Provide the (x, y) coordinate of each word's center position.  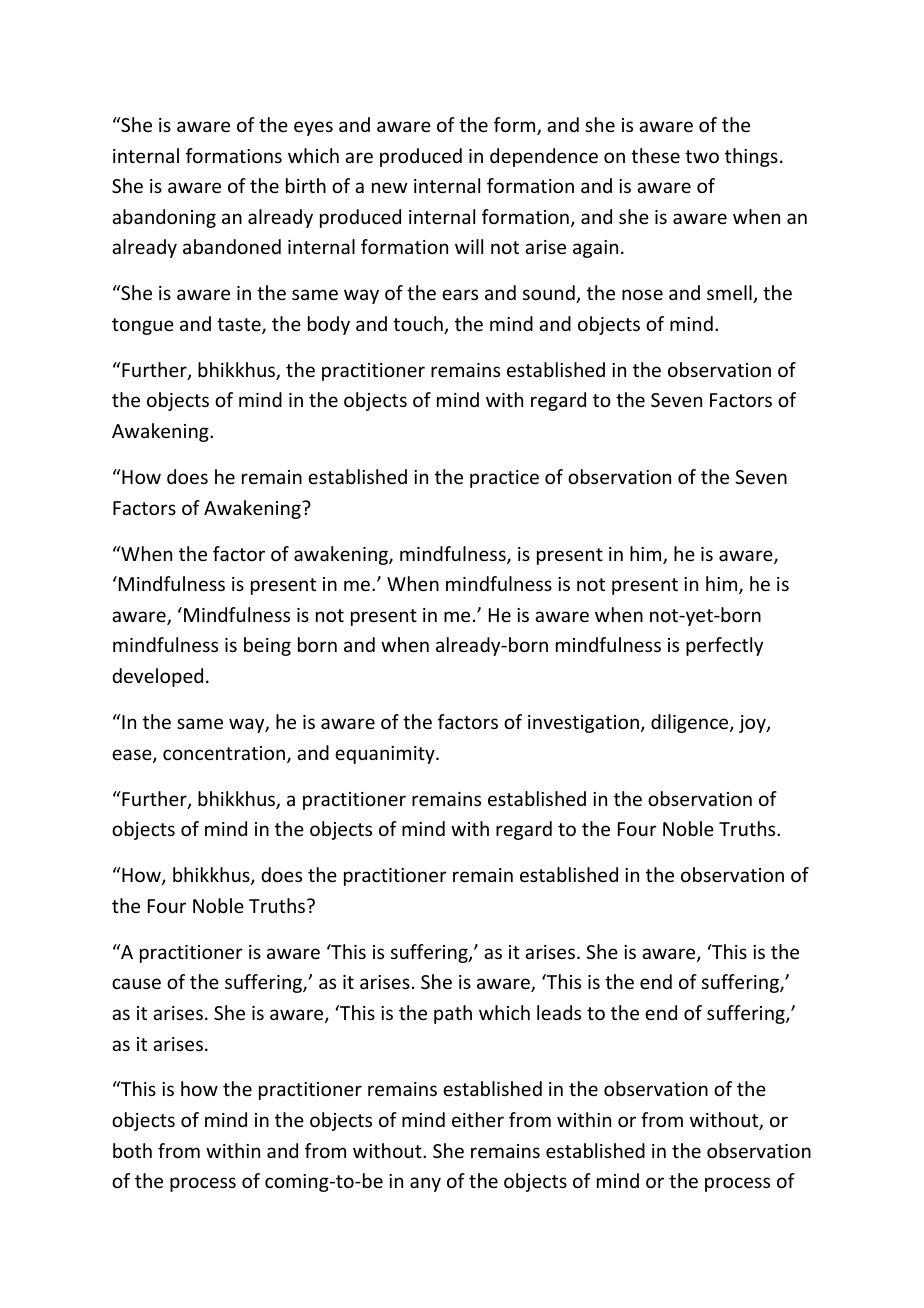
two (702, 156)
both (132, 1150)
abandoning (164, 218)
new (389, 187)
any (425, 1184)
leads (559, 1012)
